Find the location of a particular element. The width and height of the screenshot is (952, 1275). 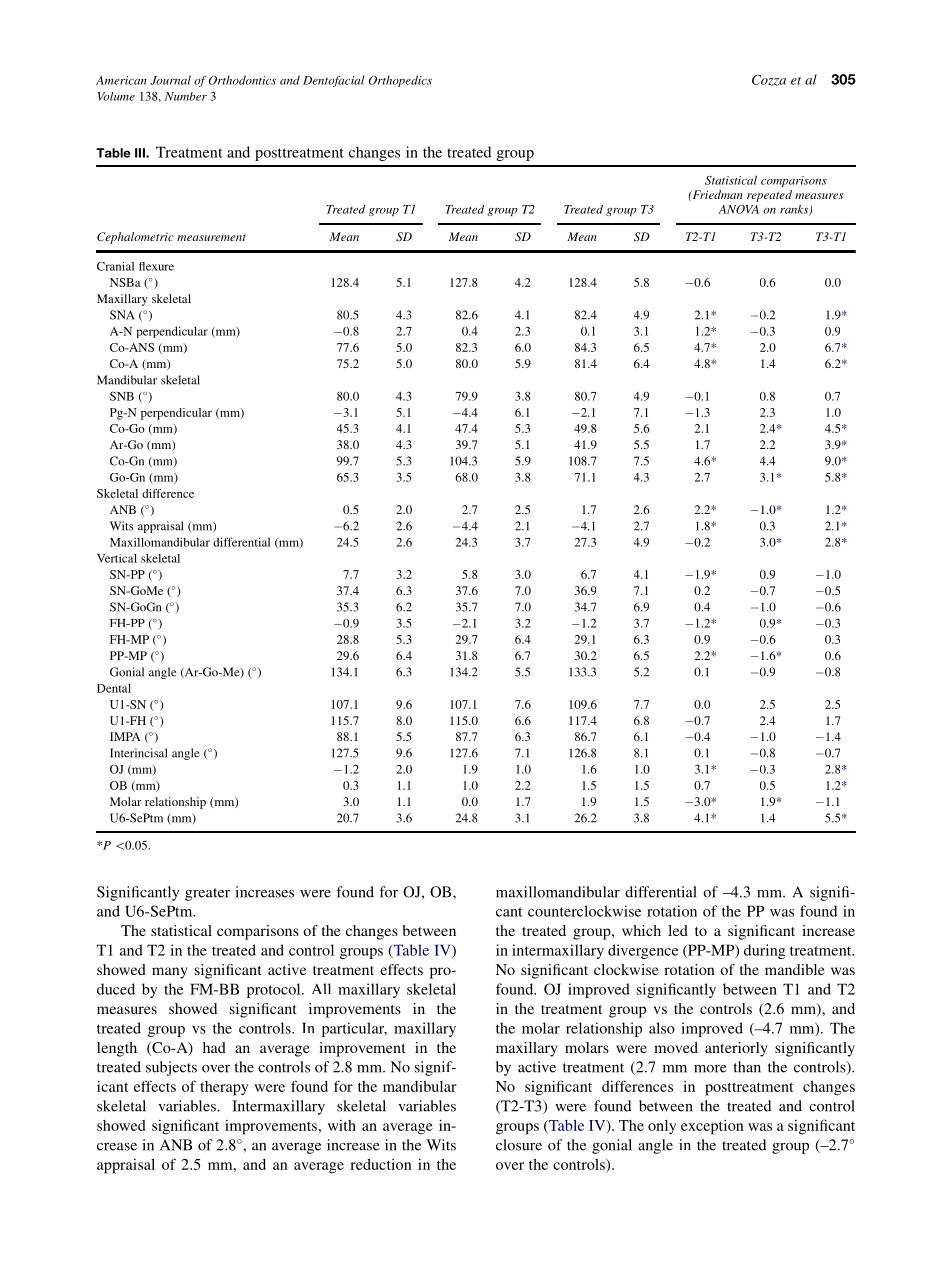

led is located at coordinates (678, 930).
